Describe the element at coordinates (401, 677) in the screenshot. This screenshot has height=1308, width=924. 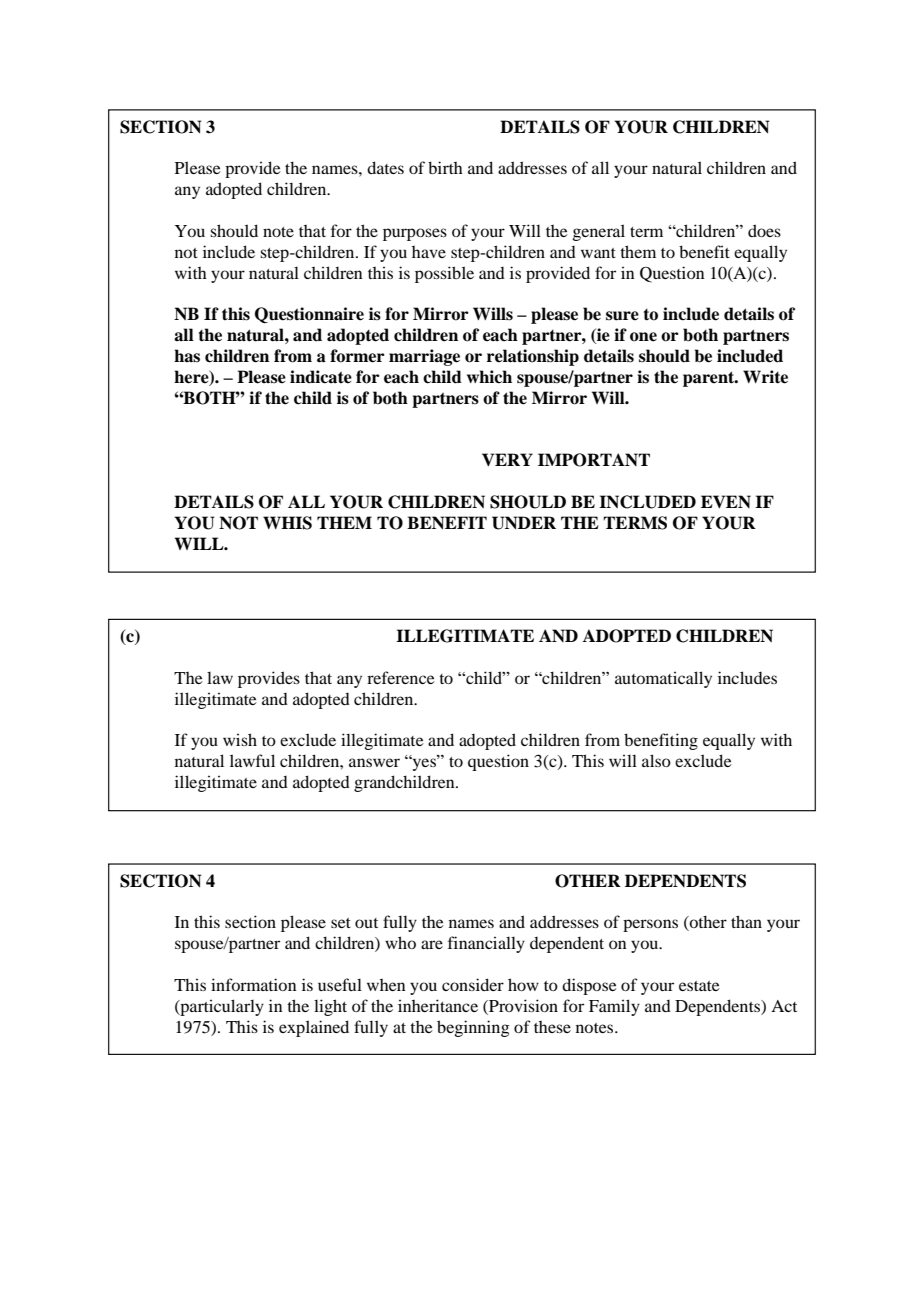
I see `reference` at that location.
